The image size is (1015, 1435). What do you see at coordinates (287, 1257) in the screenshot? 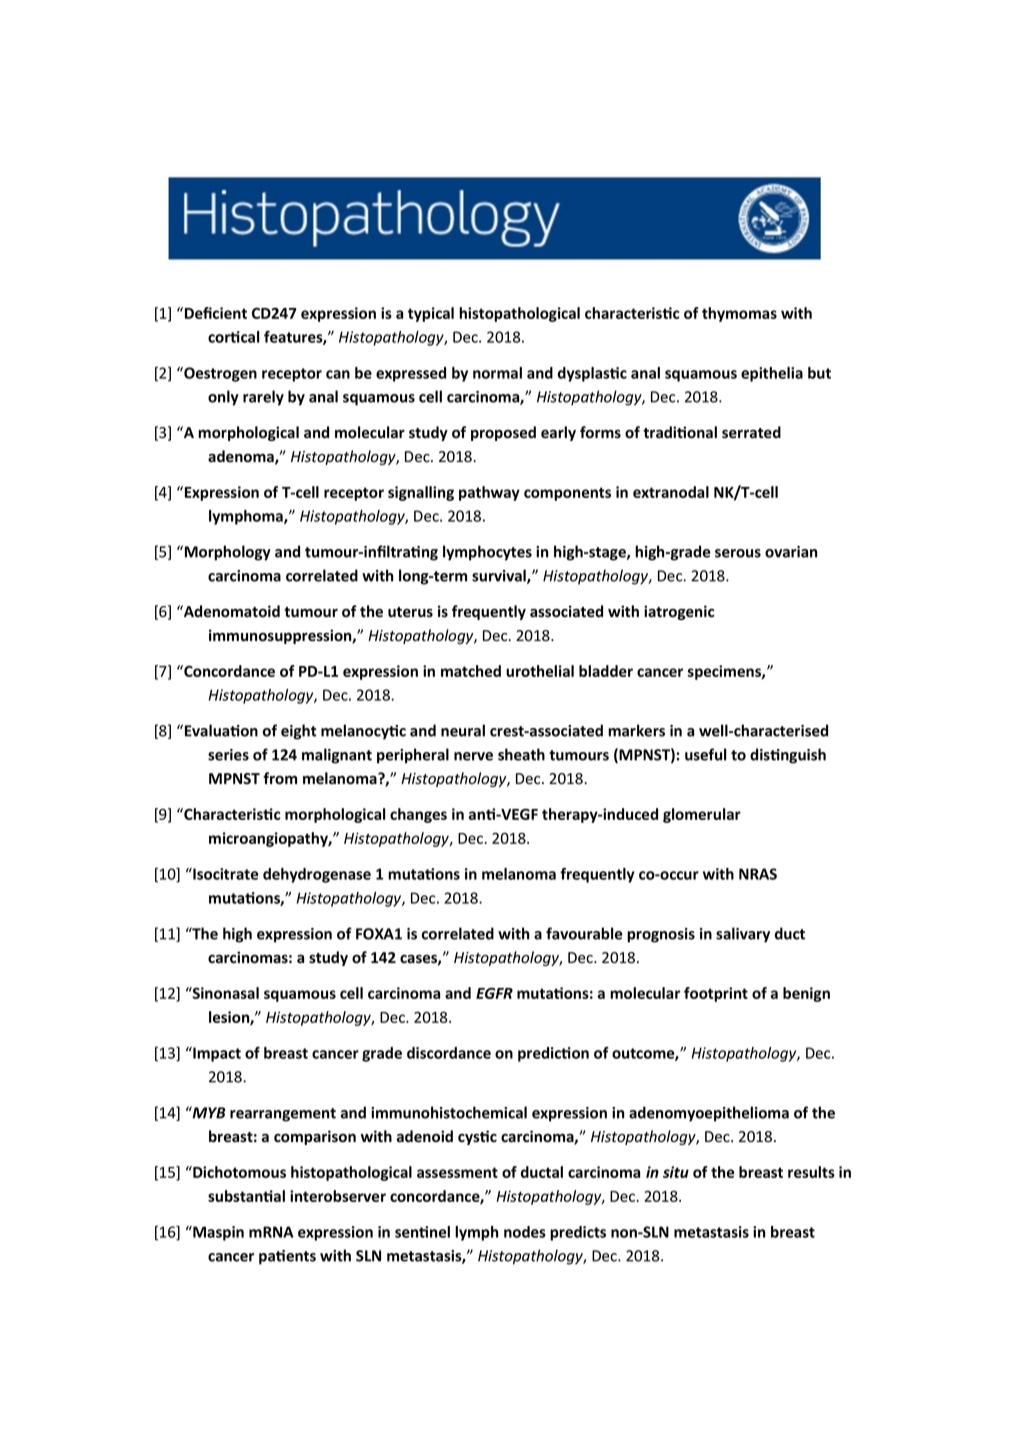
I see `patients` at bounding box center [287, 1257].
